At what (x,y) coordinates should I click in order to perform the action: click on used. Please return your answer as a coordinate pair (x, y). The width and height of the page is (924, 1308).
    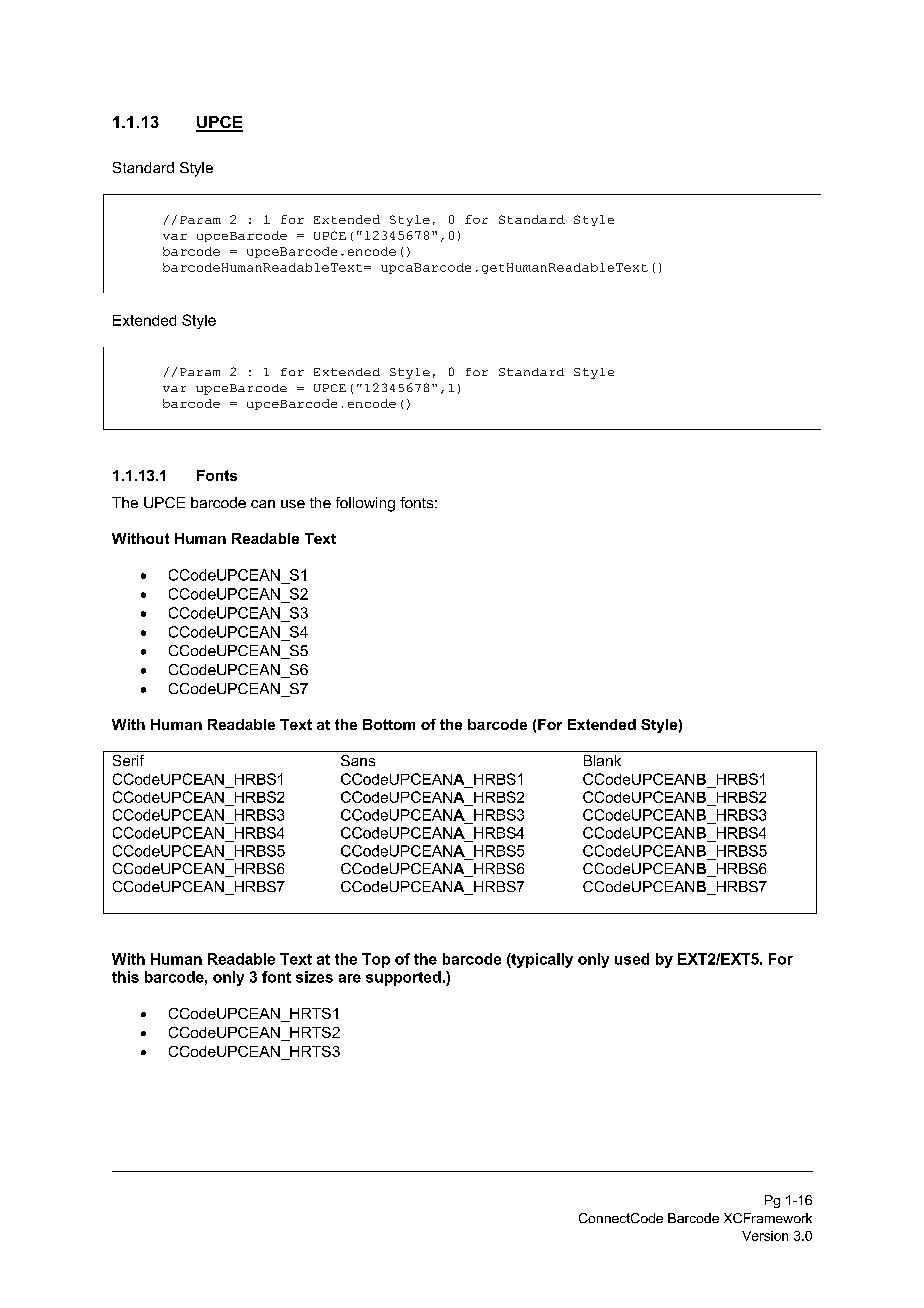
    Looking at the image, I should click on (632, 959).
